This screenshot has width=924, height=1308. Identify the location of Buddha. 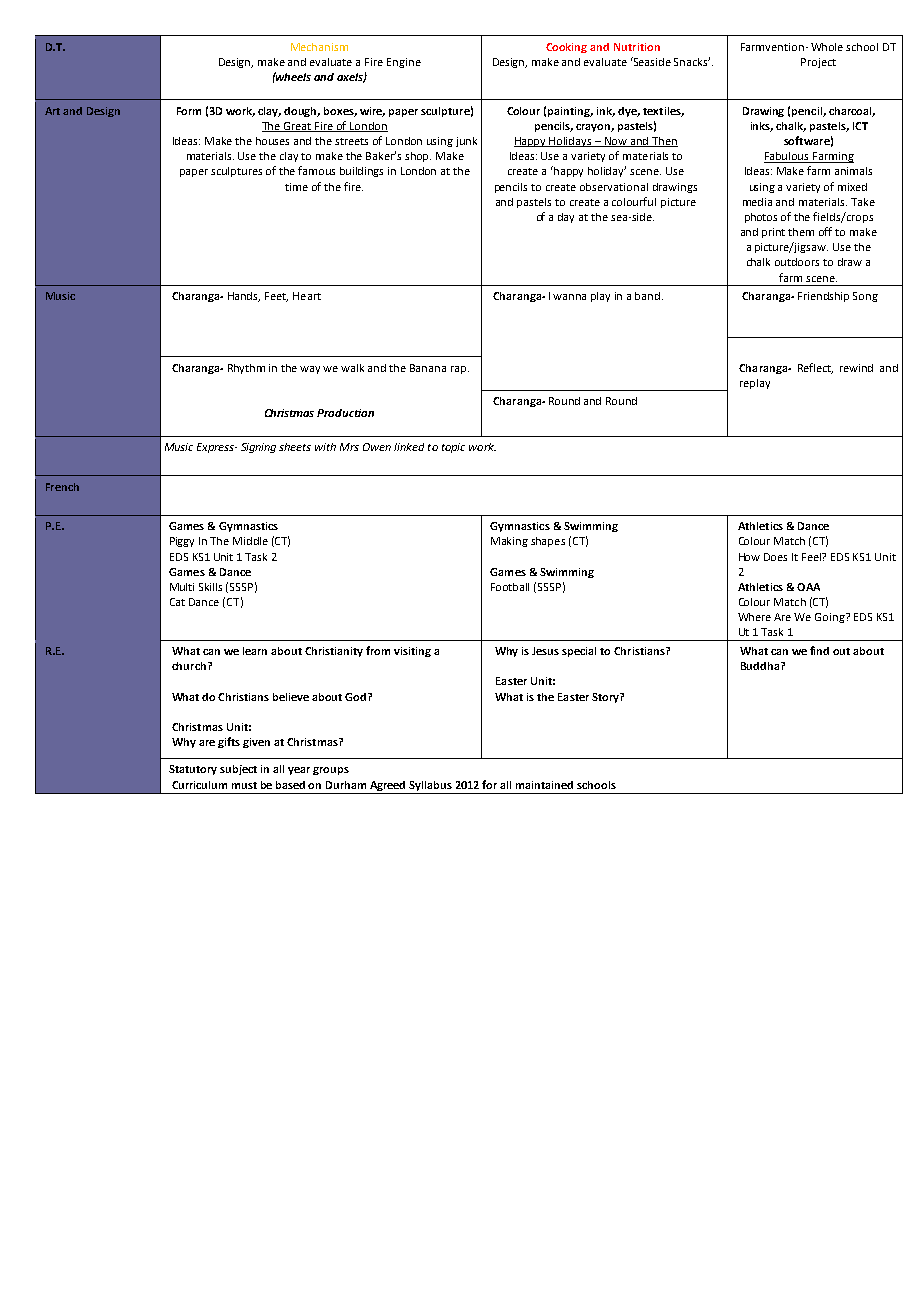
(761, 666).
